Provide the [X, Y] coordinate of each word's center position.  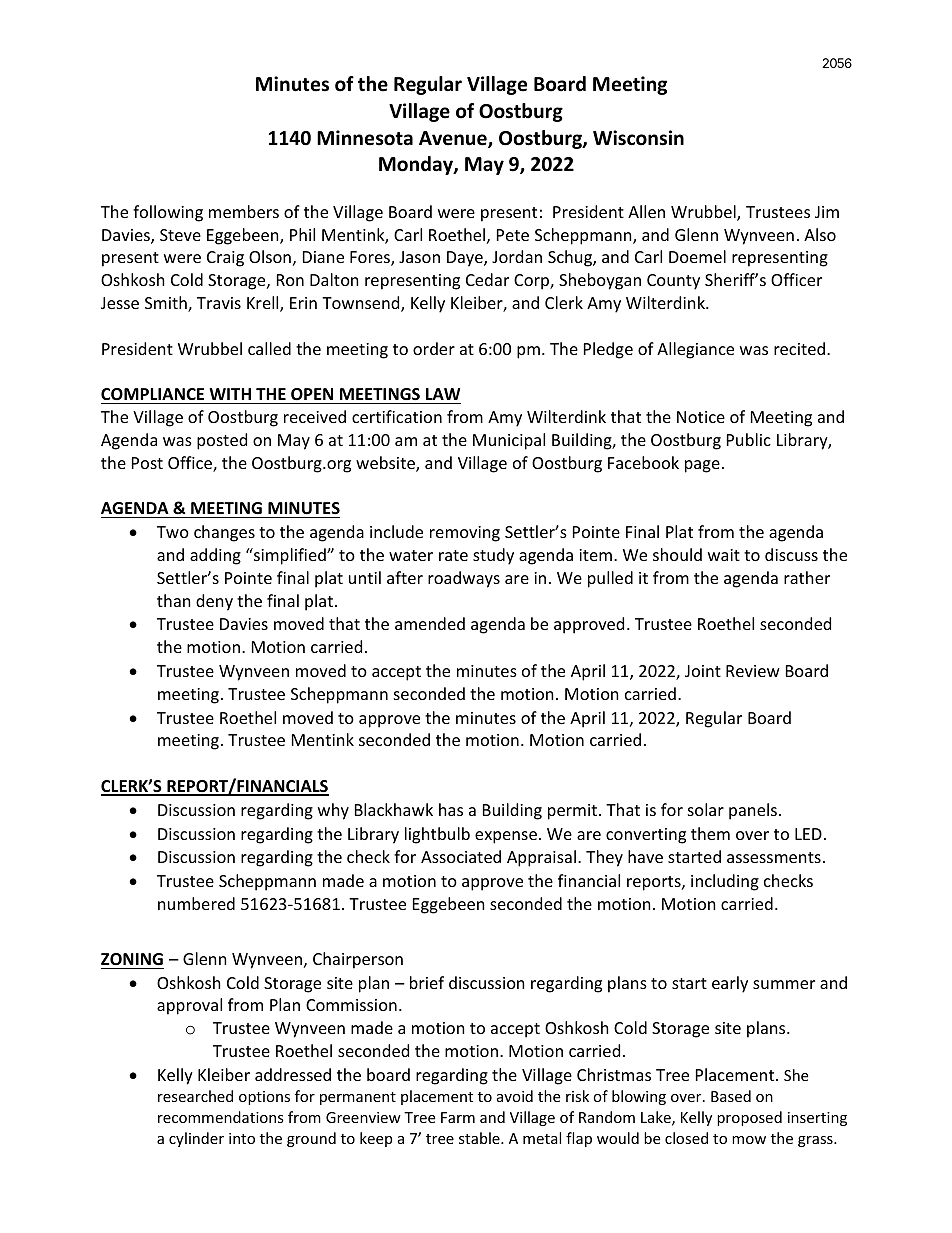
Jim [827, 212]
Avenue [454, 139]
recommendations [221, 1117]
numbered [196, 903]
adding [215, 556]
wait [724, 555]
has [451, 809]
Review [753, 671]
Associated [461, 856]
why [333, 811]
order [434, 348]
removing [465, 534]
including [725, 882]
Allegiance [695, 350]
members [244, 211]
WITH [230, 394]
